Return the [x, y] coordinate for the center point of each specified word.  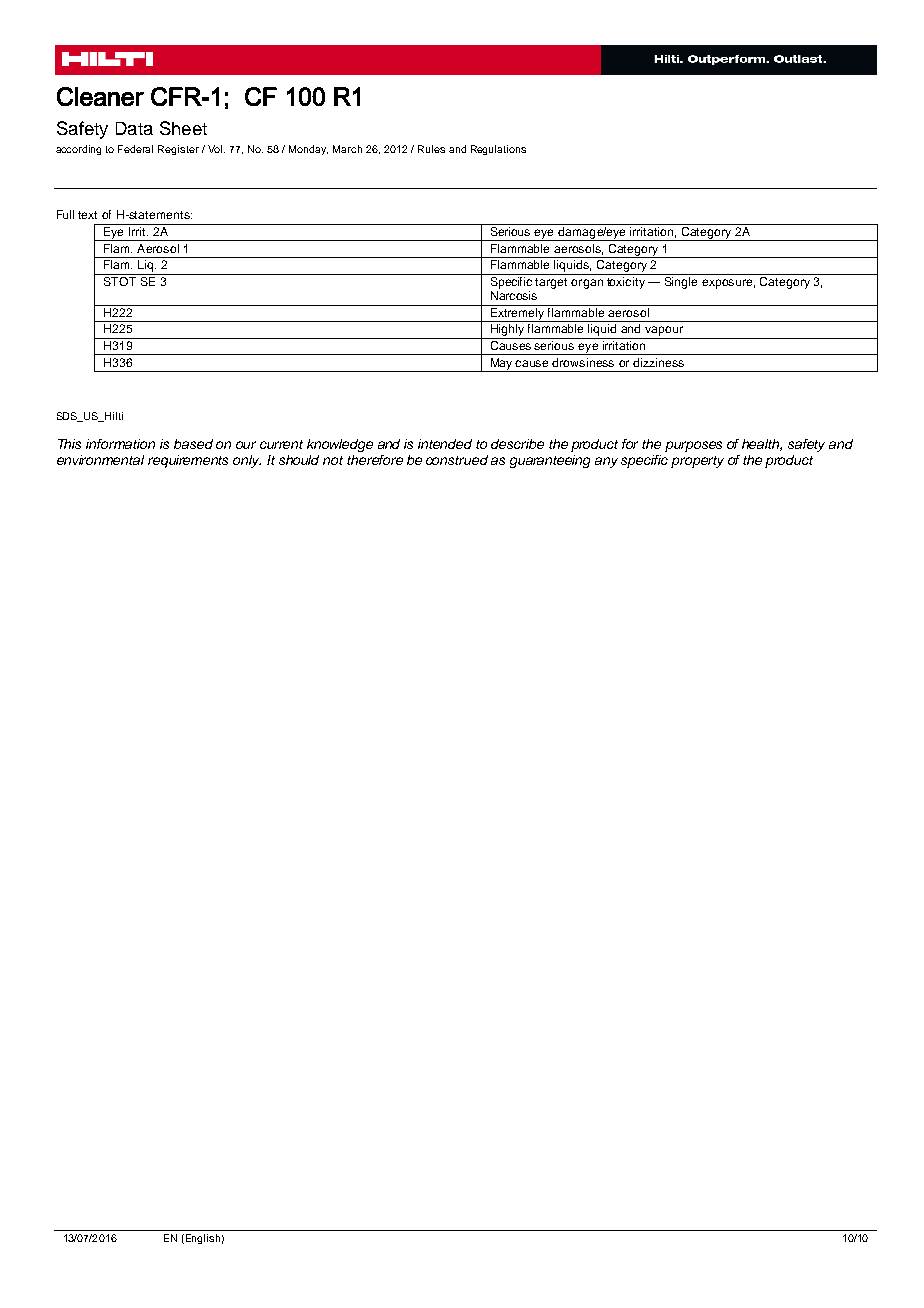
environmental [100, 460]
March [347, 149]
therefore [375, 460]
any [606, 462]
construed [457, 460]
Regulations [498, 150]
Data [134, 128]
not [333, 460]
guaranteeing [550, 461]
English [201, 1239]
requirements [188, 461]
